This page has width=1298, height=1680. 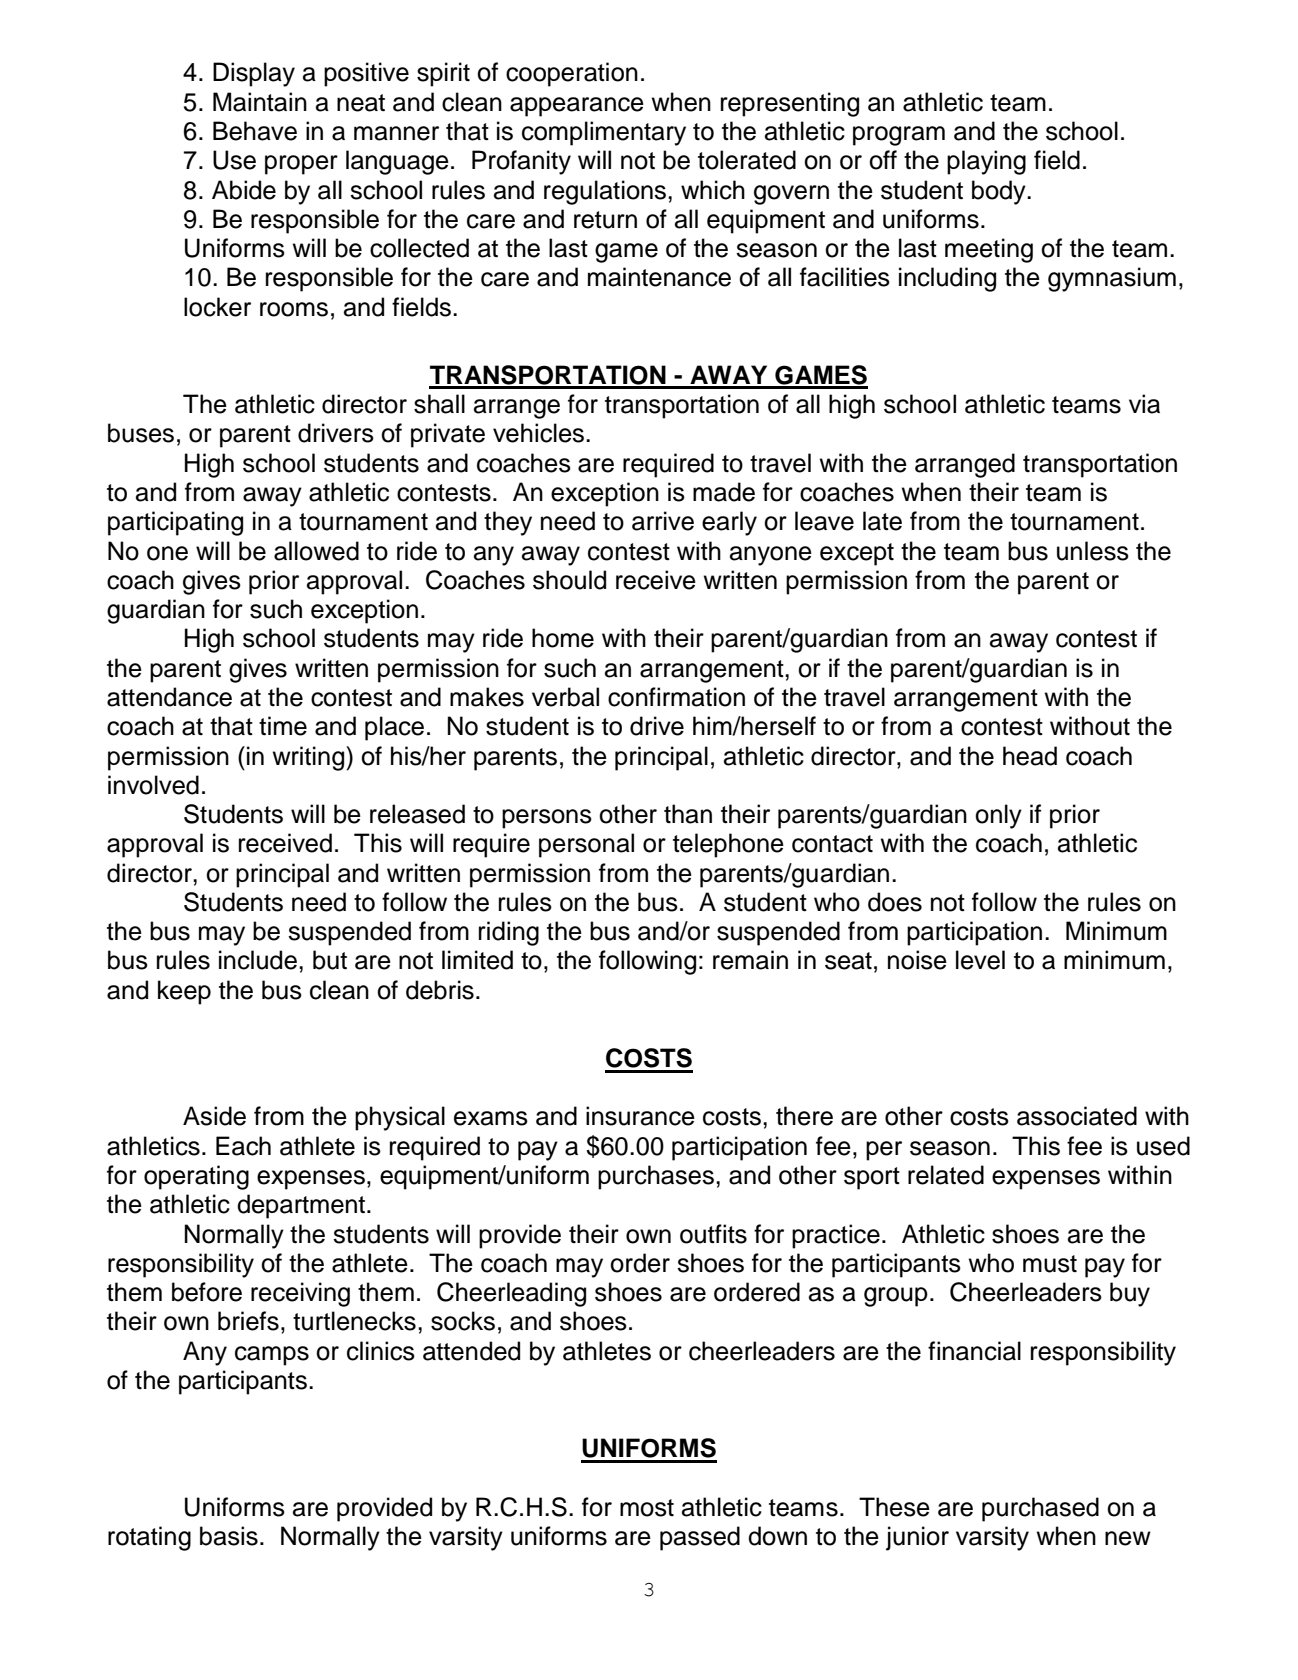 What do you see at coordinates (283, 726) in the page?
I see `time` at bounding box center [283, 726].
